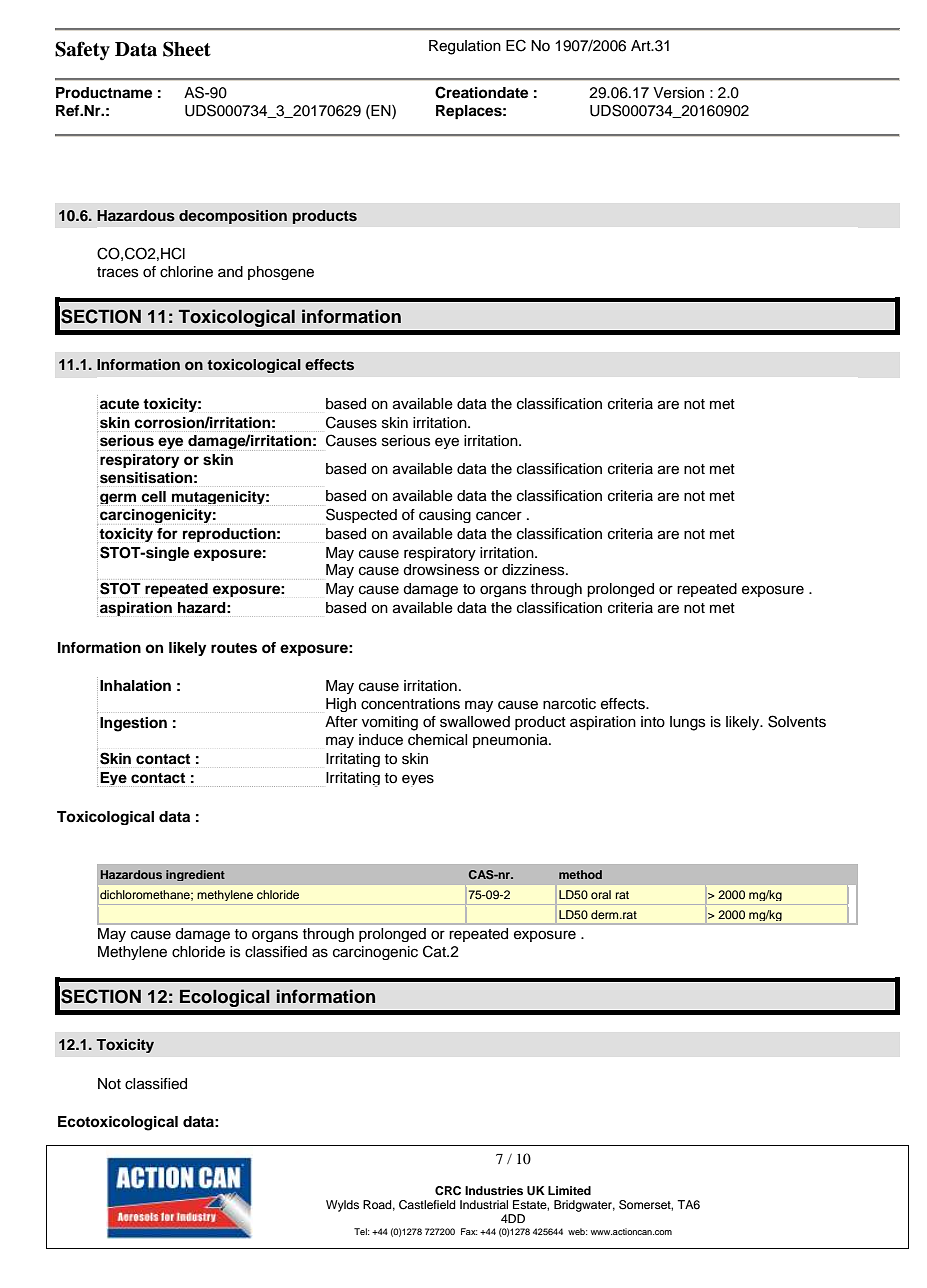  Describe the element at coordinates (569, 1190) in the document. I see `Limited` at that location.
